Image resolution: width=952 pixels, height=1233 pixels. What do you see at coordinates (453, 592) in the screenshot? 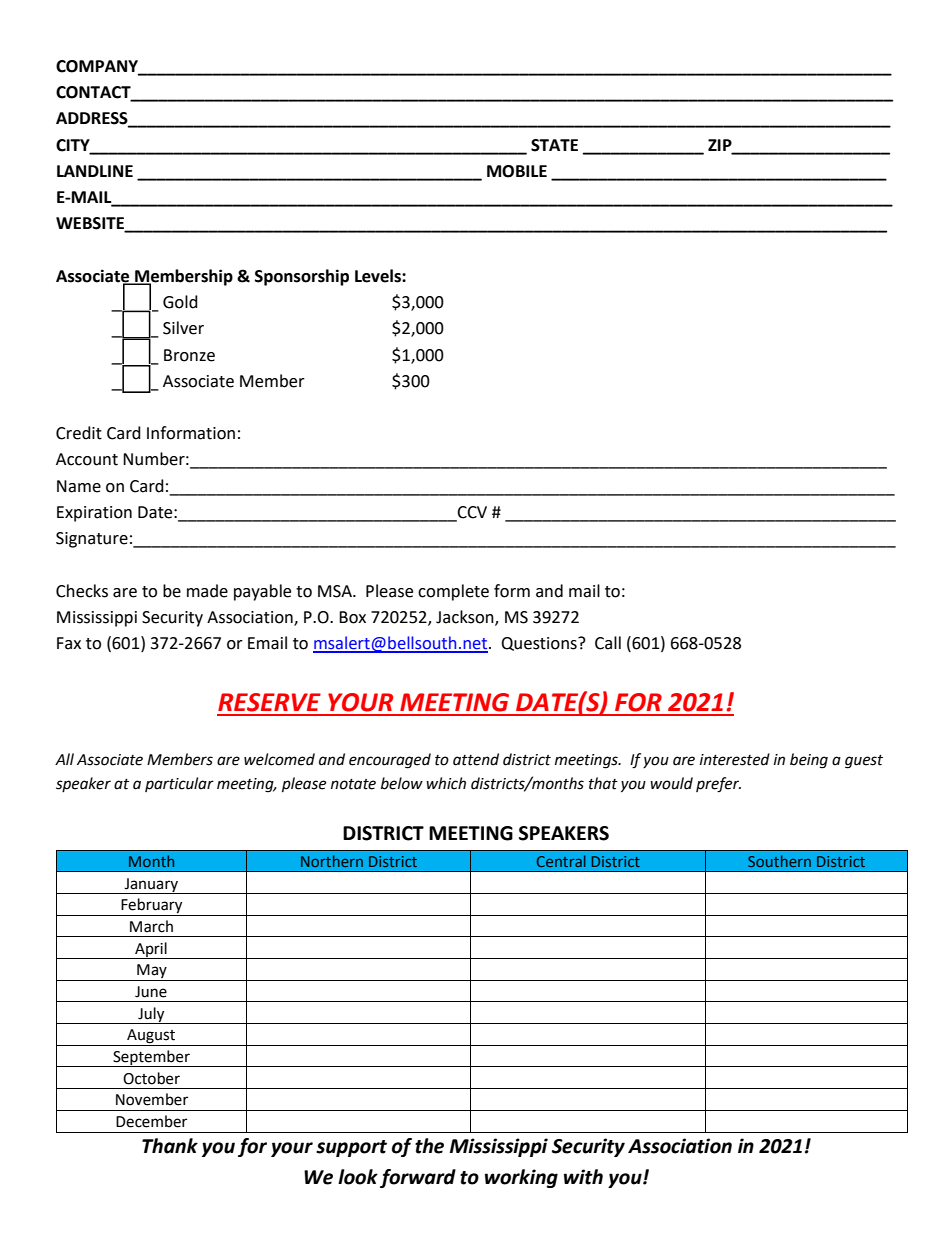
I see `complete` at bounding box center [453, 592].
